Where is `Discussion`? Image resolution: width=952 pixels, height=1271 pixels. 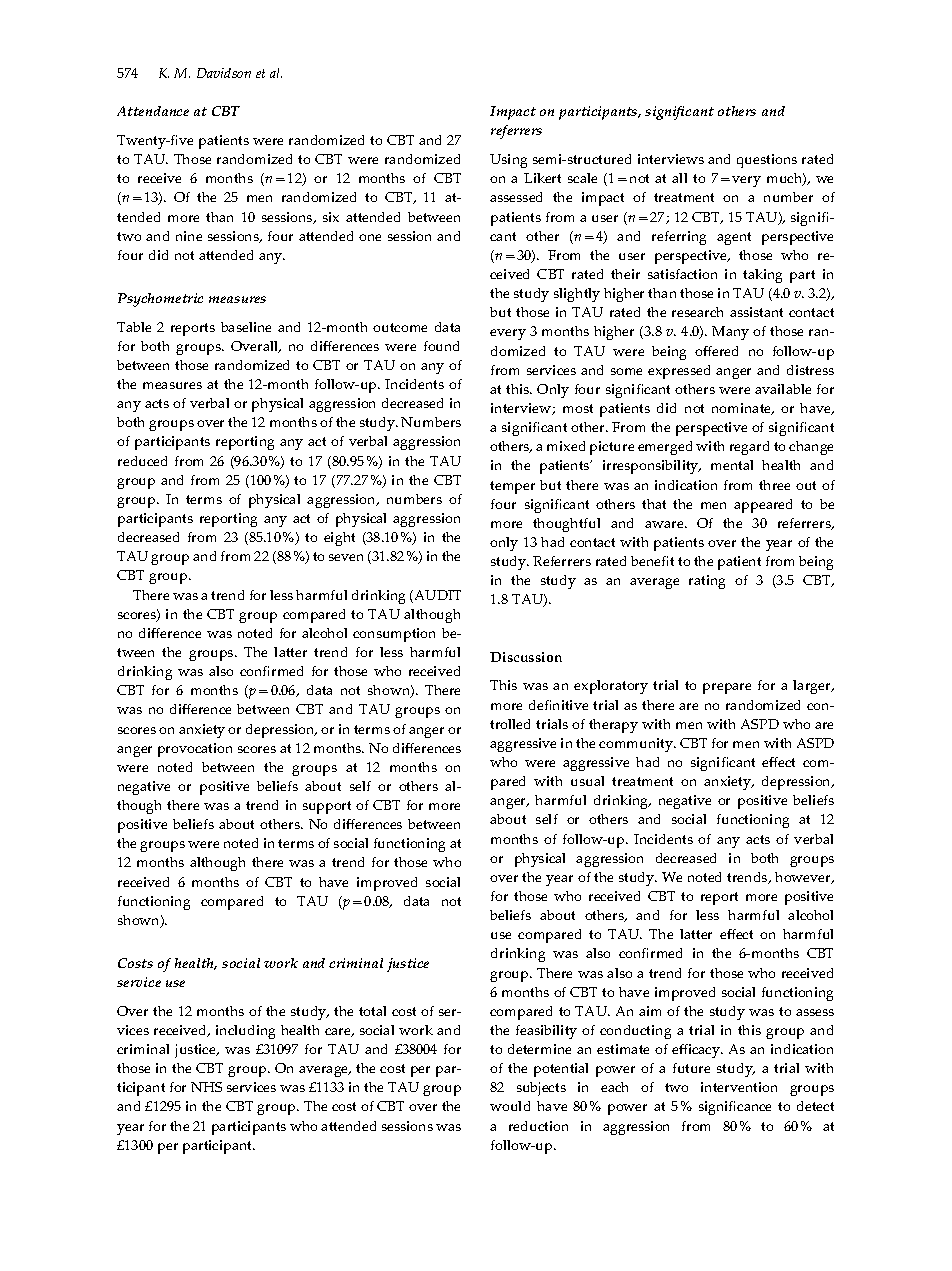 Discussion is located at coordinates (526, 657).
